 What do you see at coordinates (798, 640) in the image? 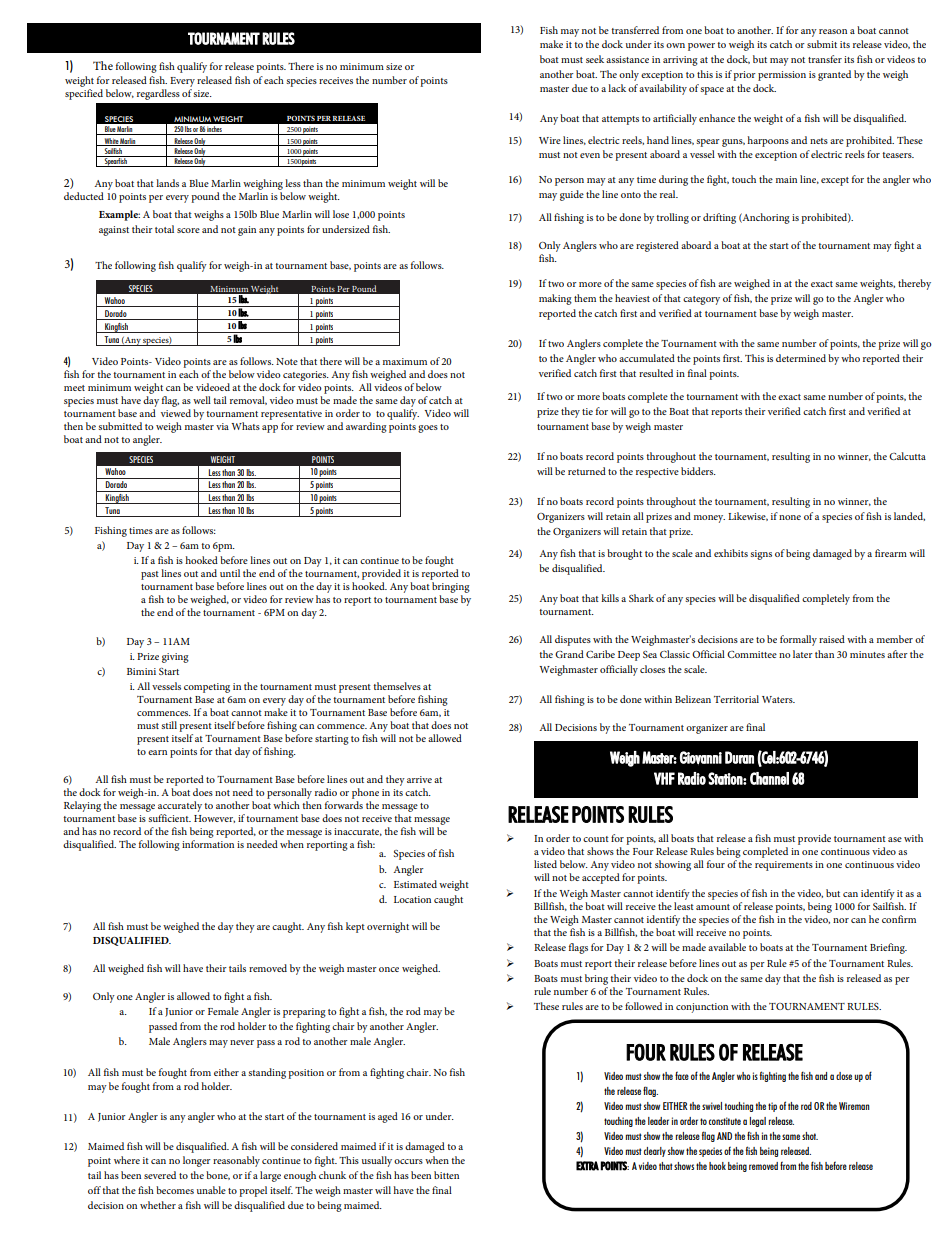
I see `formally` at bounding box center [798, 640].
